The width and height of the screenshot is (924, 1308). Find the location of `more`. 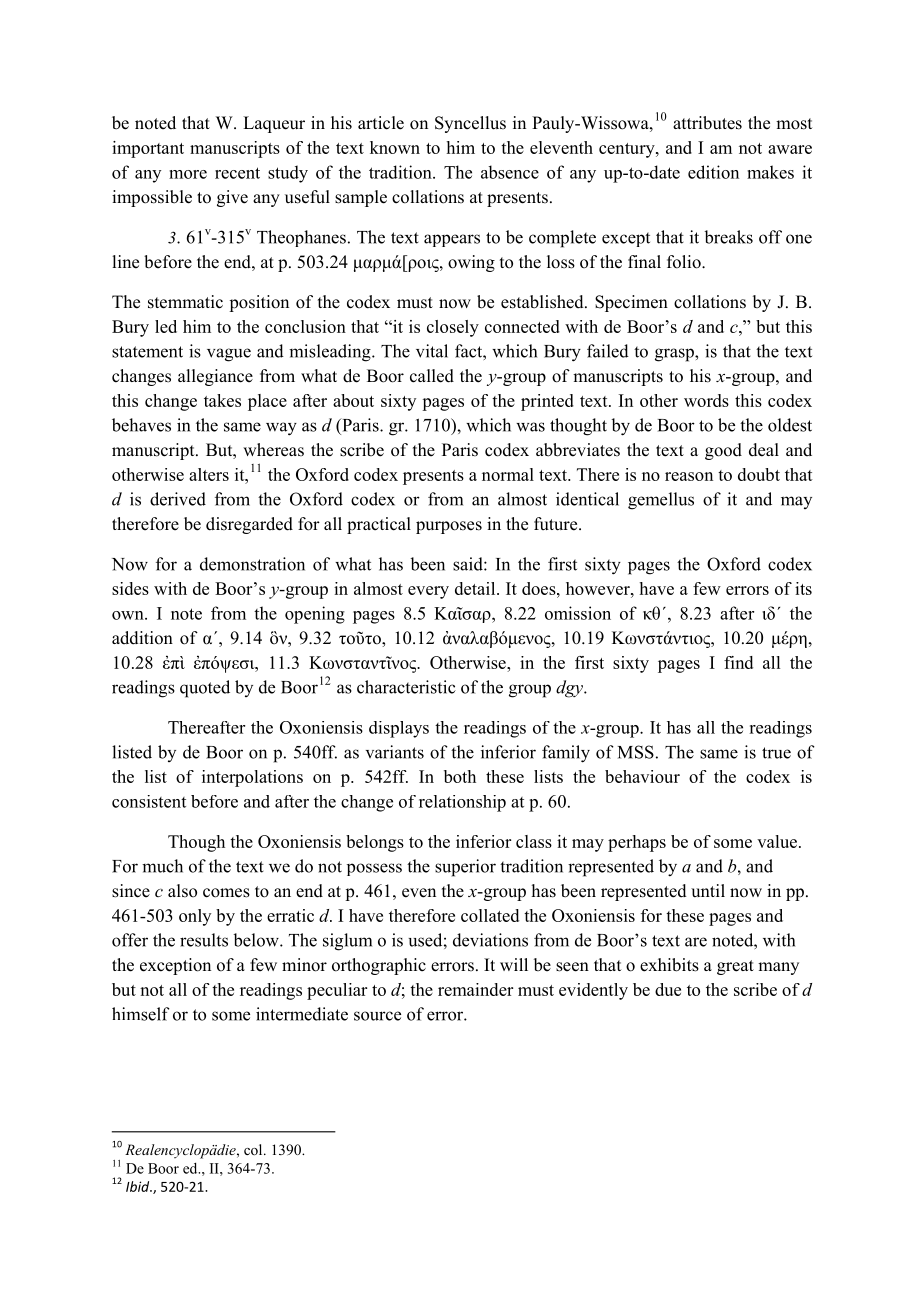

more is located at coordinates (188, 174).
